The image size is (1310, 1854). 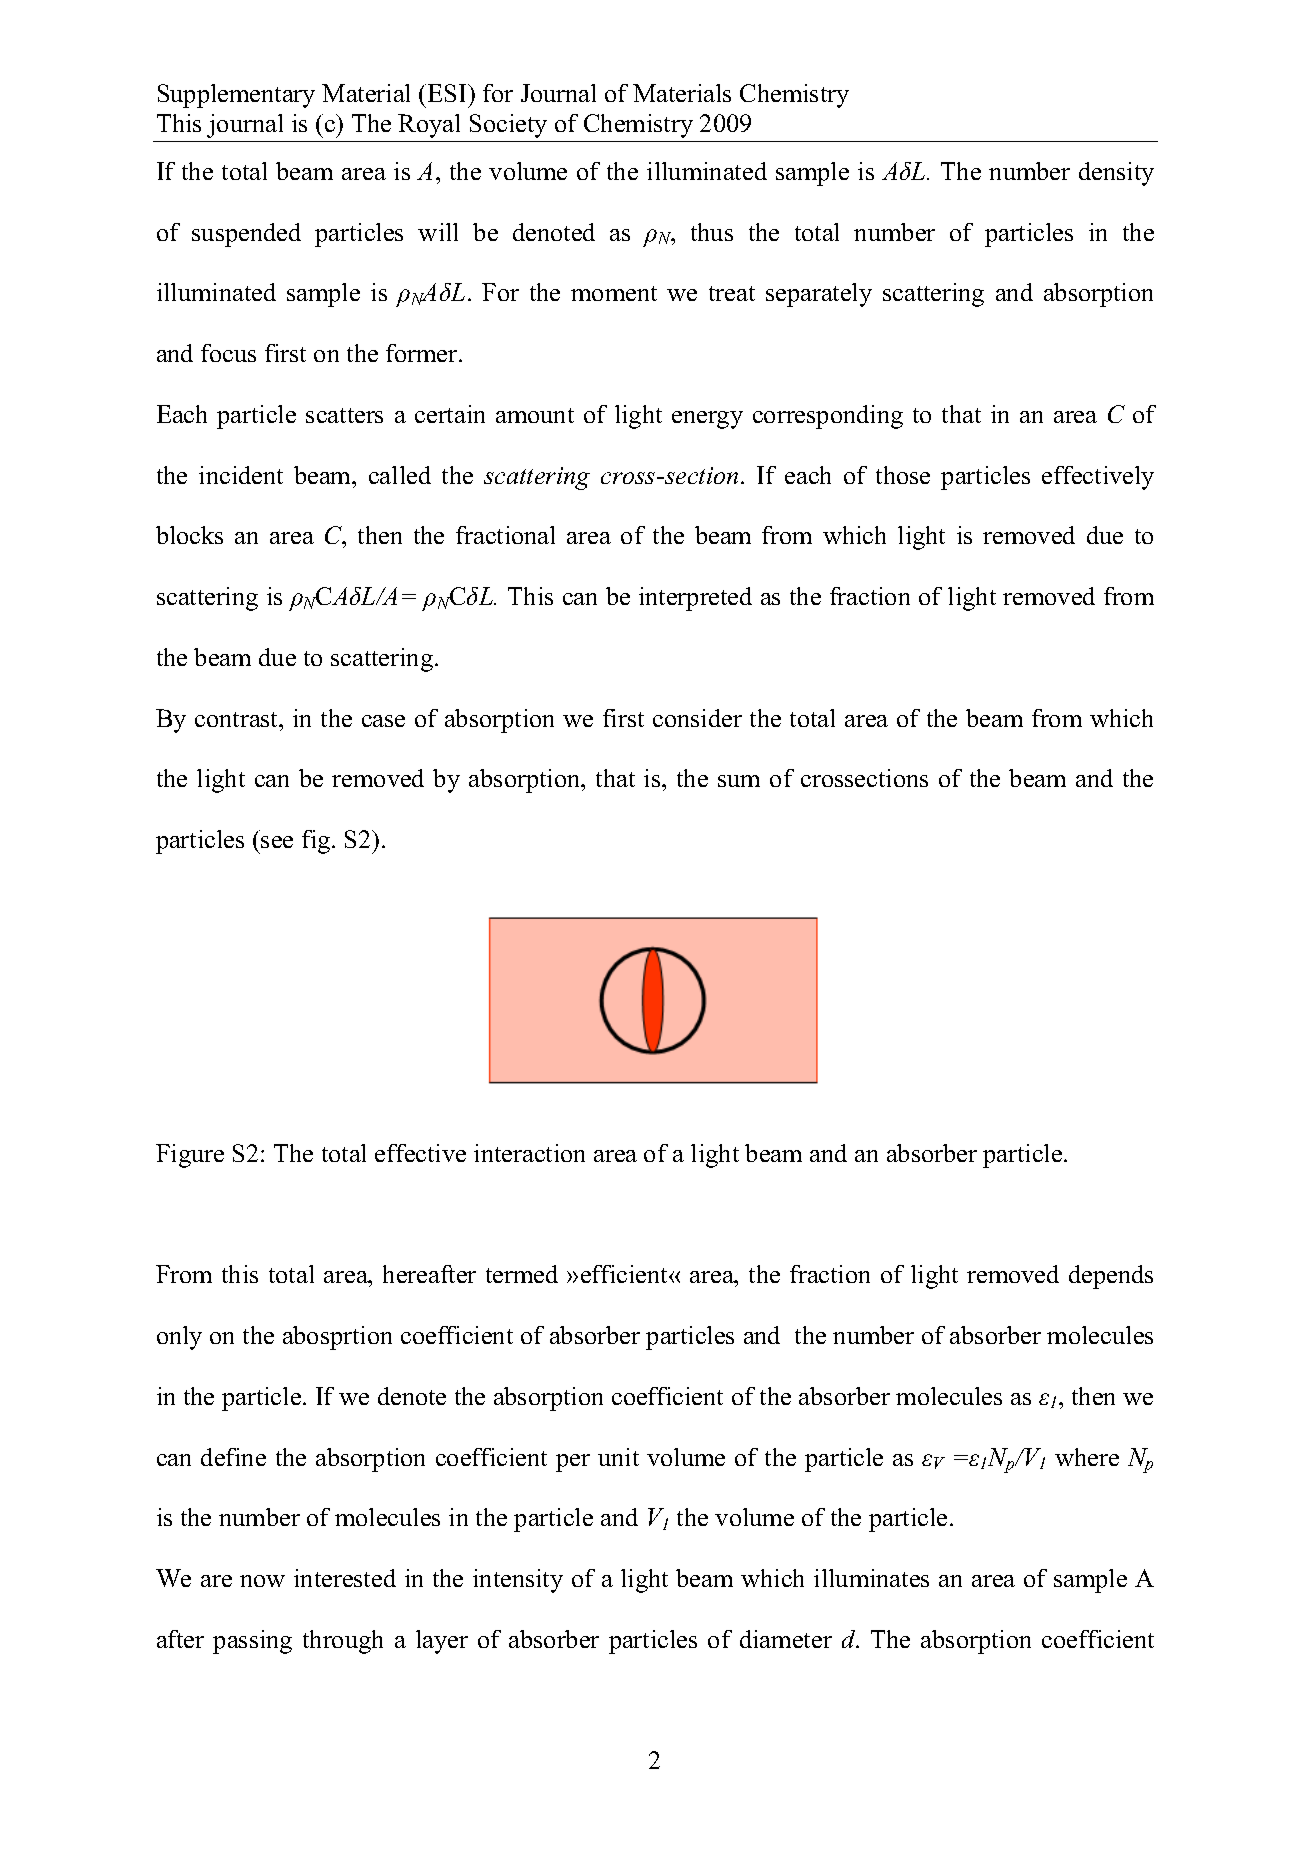 I want to click on only, so click(x=179, y=1338).
